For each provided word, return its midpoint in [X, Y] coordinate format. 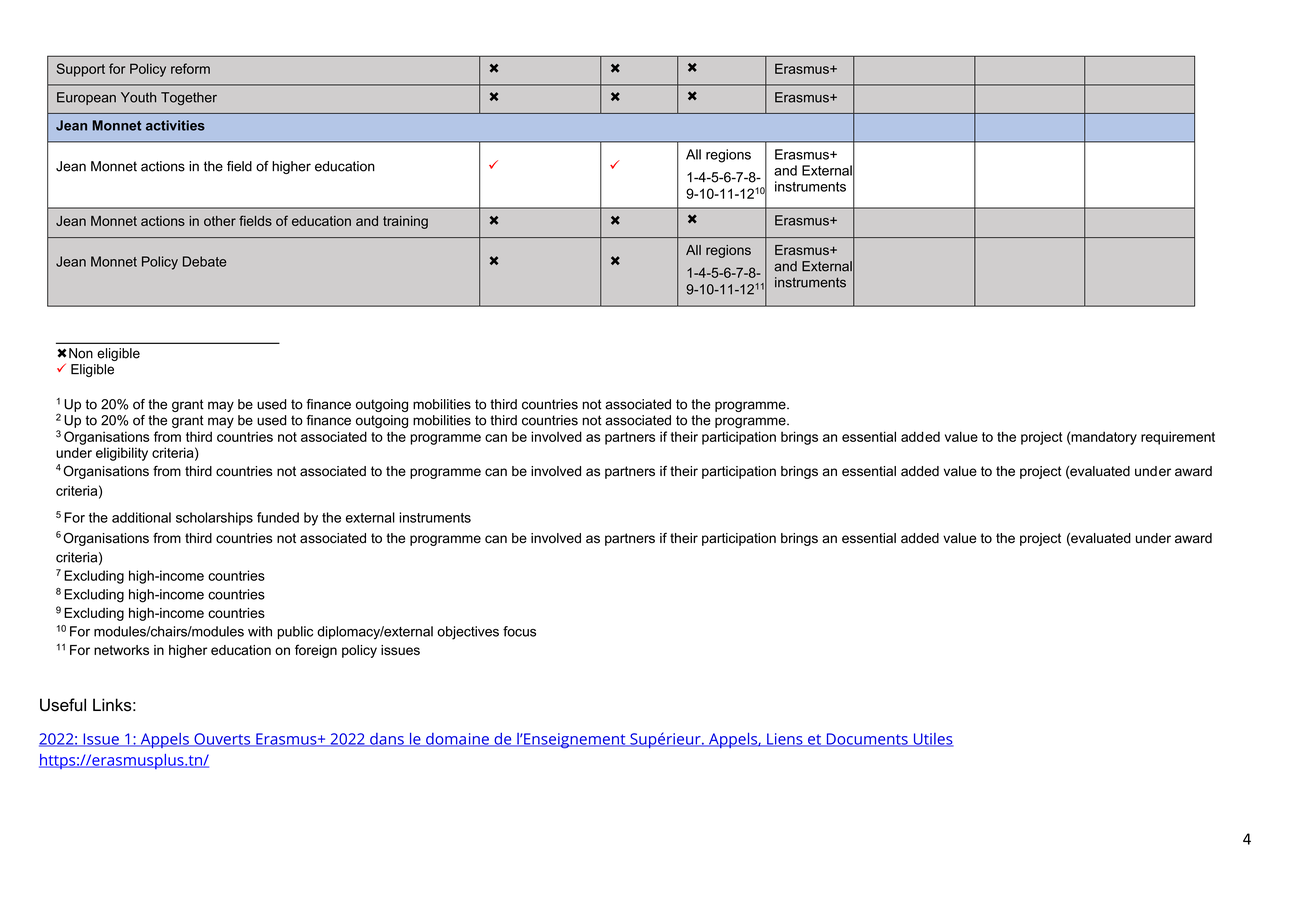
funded [278, 517]
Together [189, 99]
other [220, 221]
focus [519, 631]
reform [190, 68]
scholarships [214, 519]
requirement [1178, 438]
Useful [63, 705]
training [405, 222]
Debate [205, 261]
